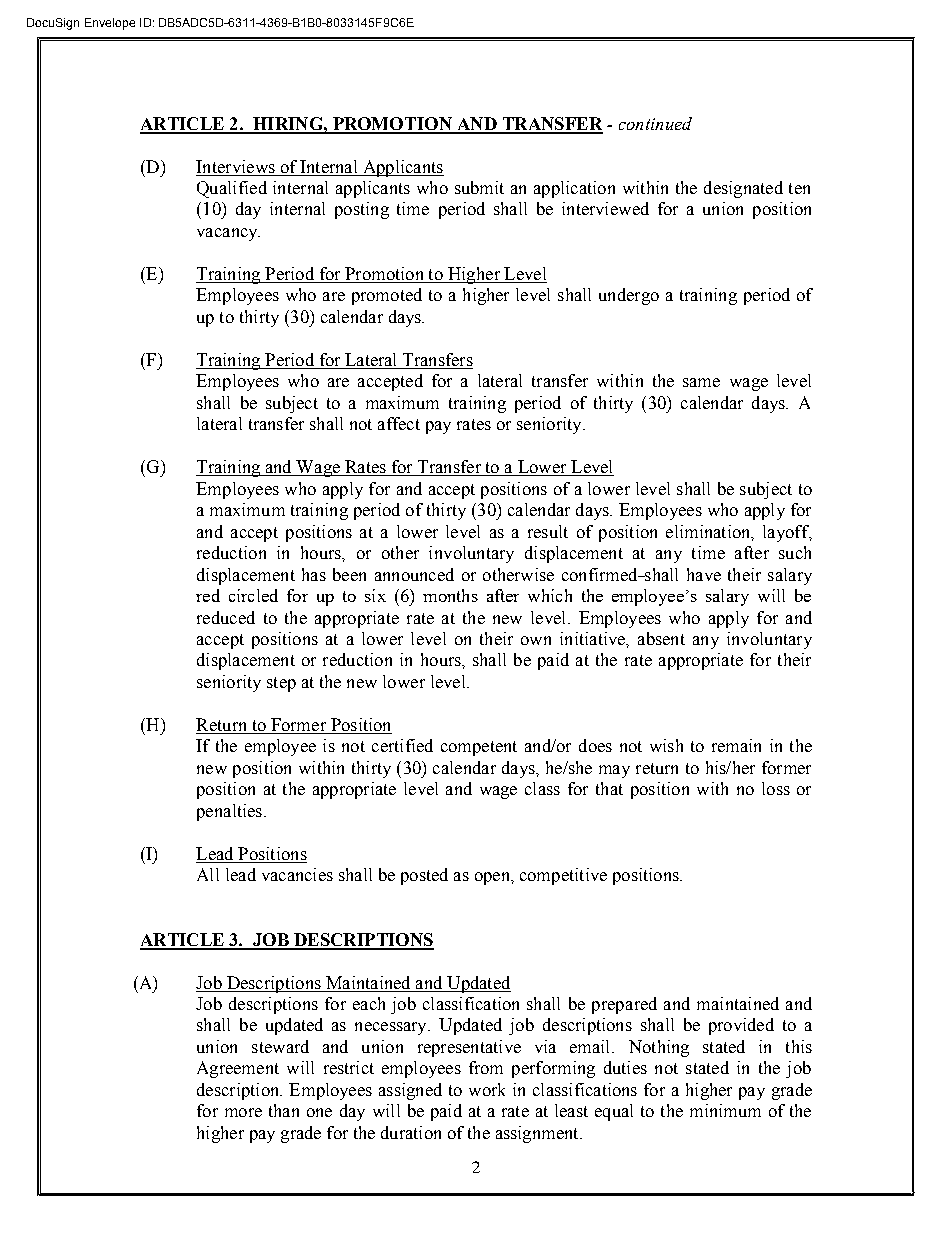 The image size is (952, 1233). What do you see at coordinates (704, 574) in the screenshot?
I see `have` at bounding box center [704, 574].
